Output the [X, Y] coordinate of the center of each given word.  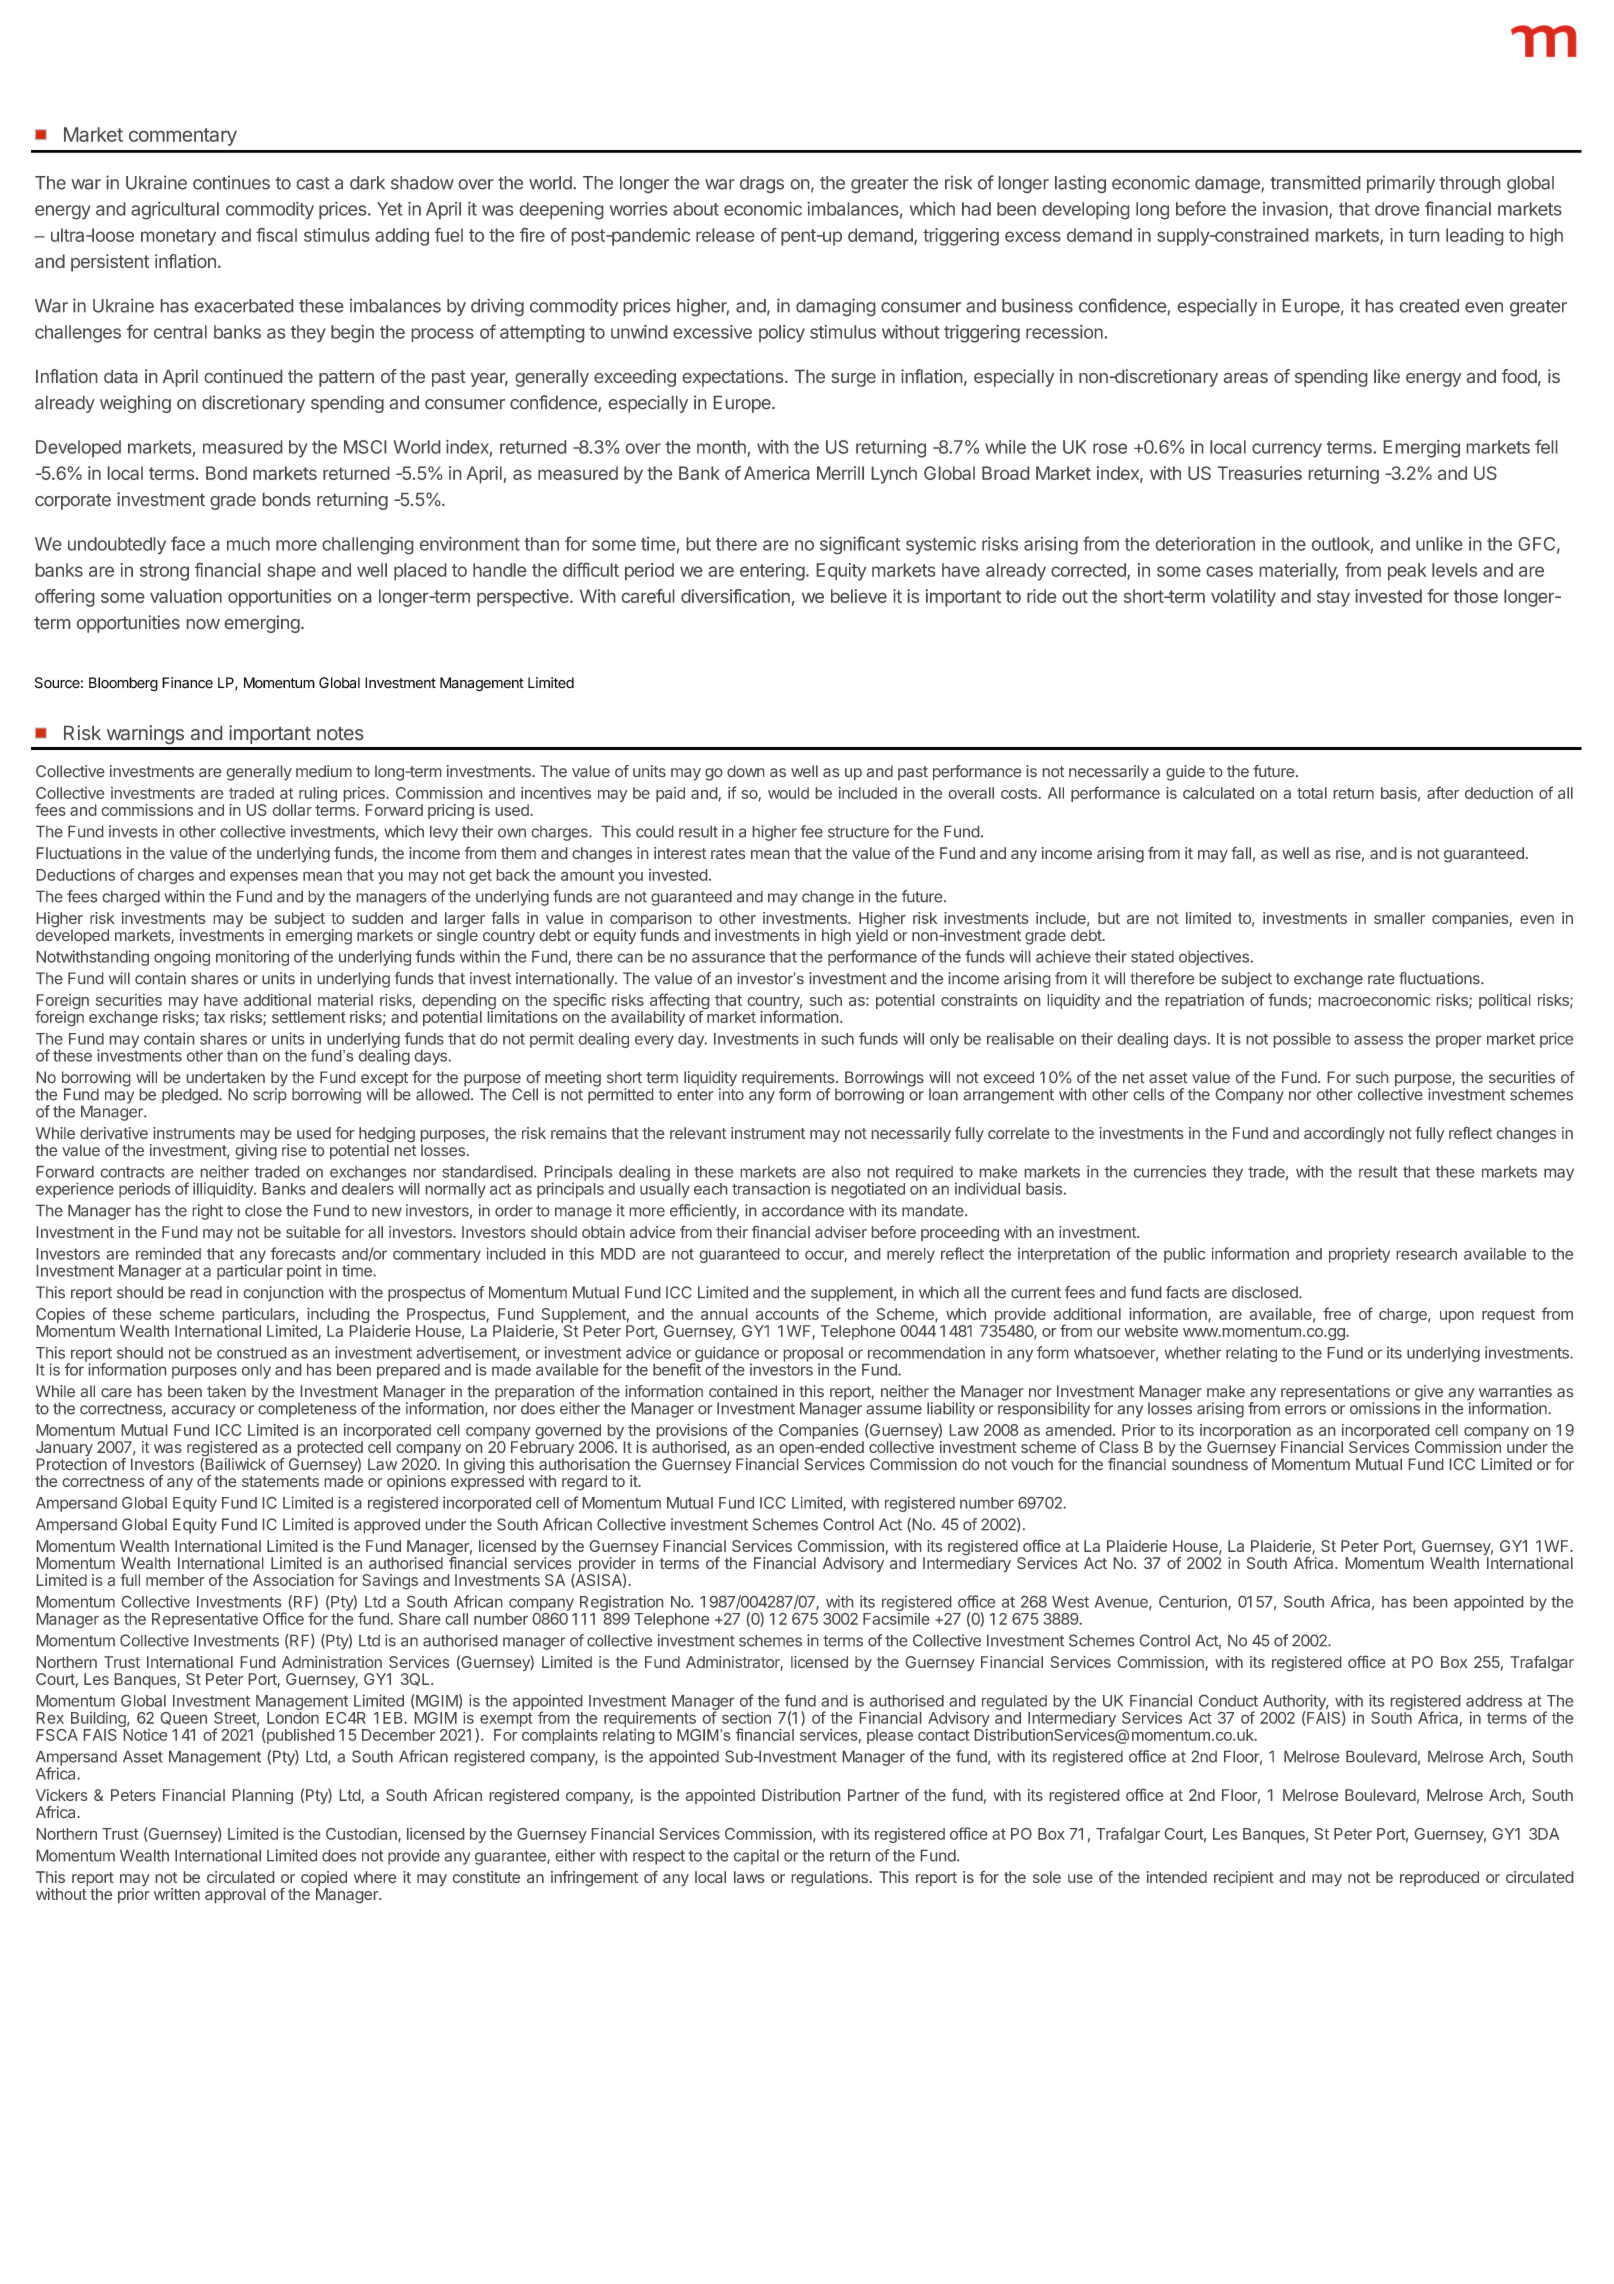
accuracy [203, 1411]
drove [1397, 209]
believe [859, 596]
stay [1333, 598]
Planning [263, 1796]
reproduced [1439, 1878]
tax [214, 1017]
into [731, 1093]
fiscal [276, 235]
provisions [692, 1433]
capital [756, 1857]
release [725, 235]
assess [1378, 1040]
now [203, 624]
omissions [1385, 1407]
